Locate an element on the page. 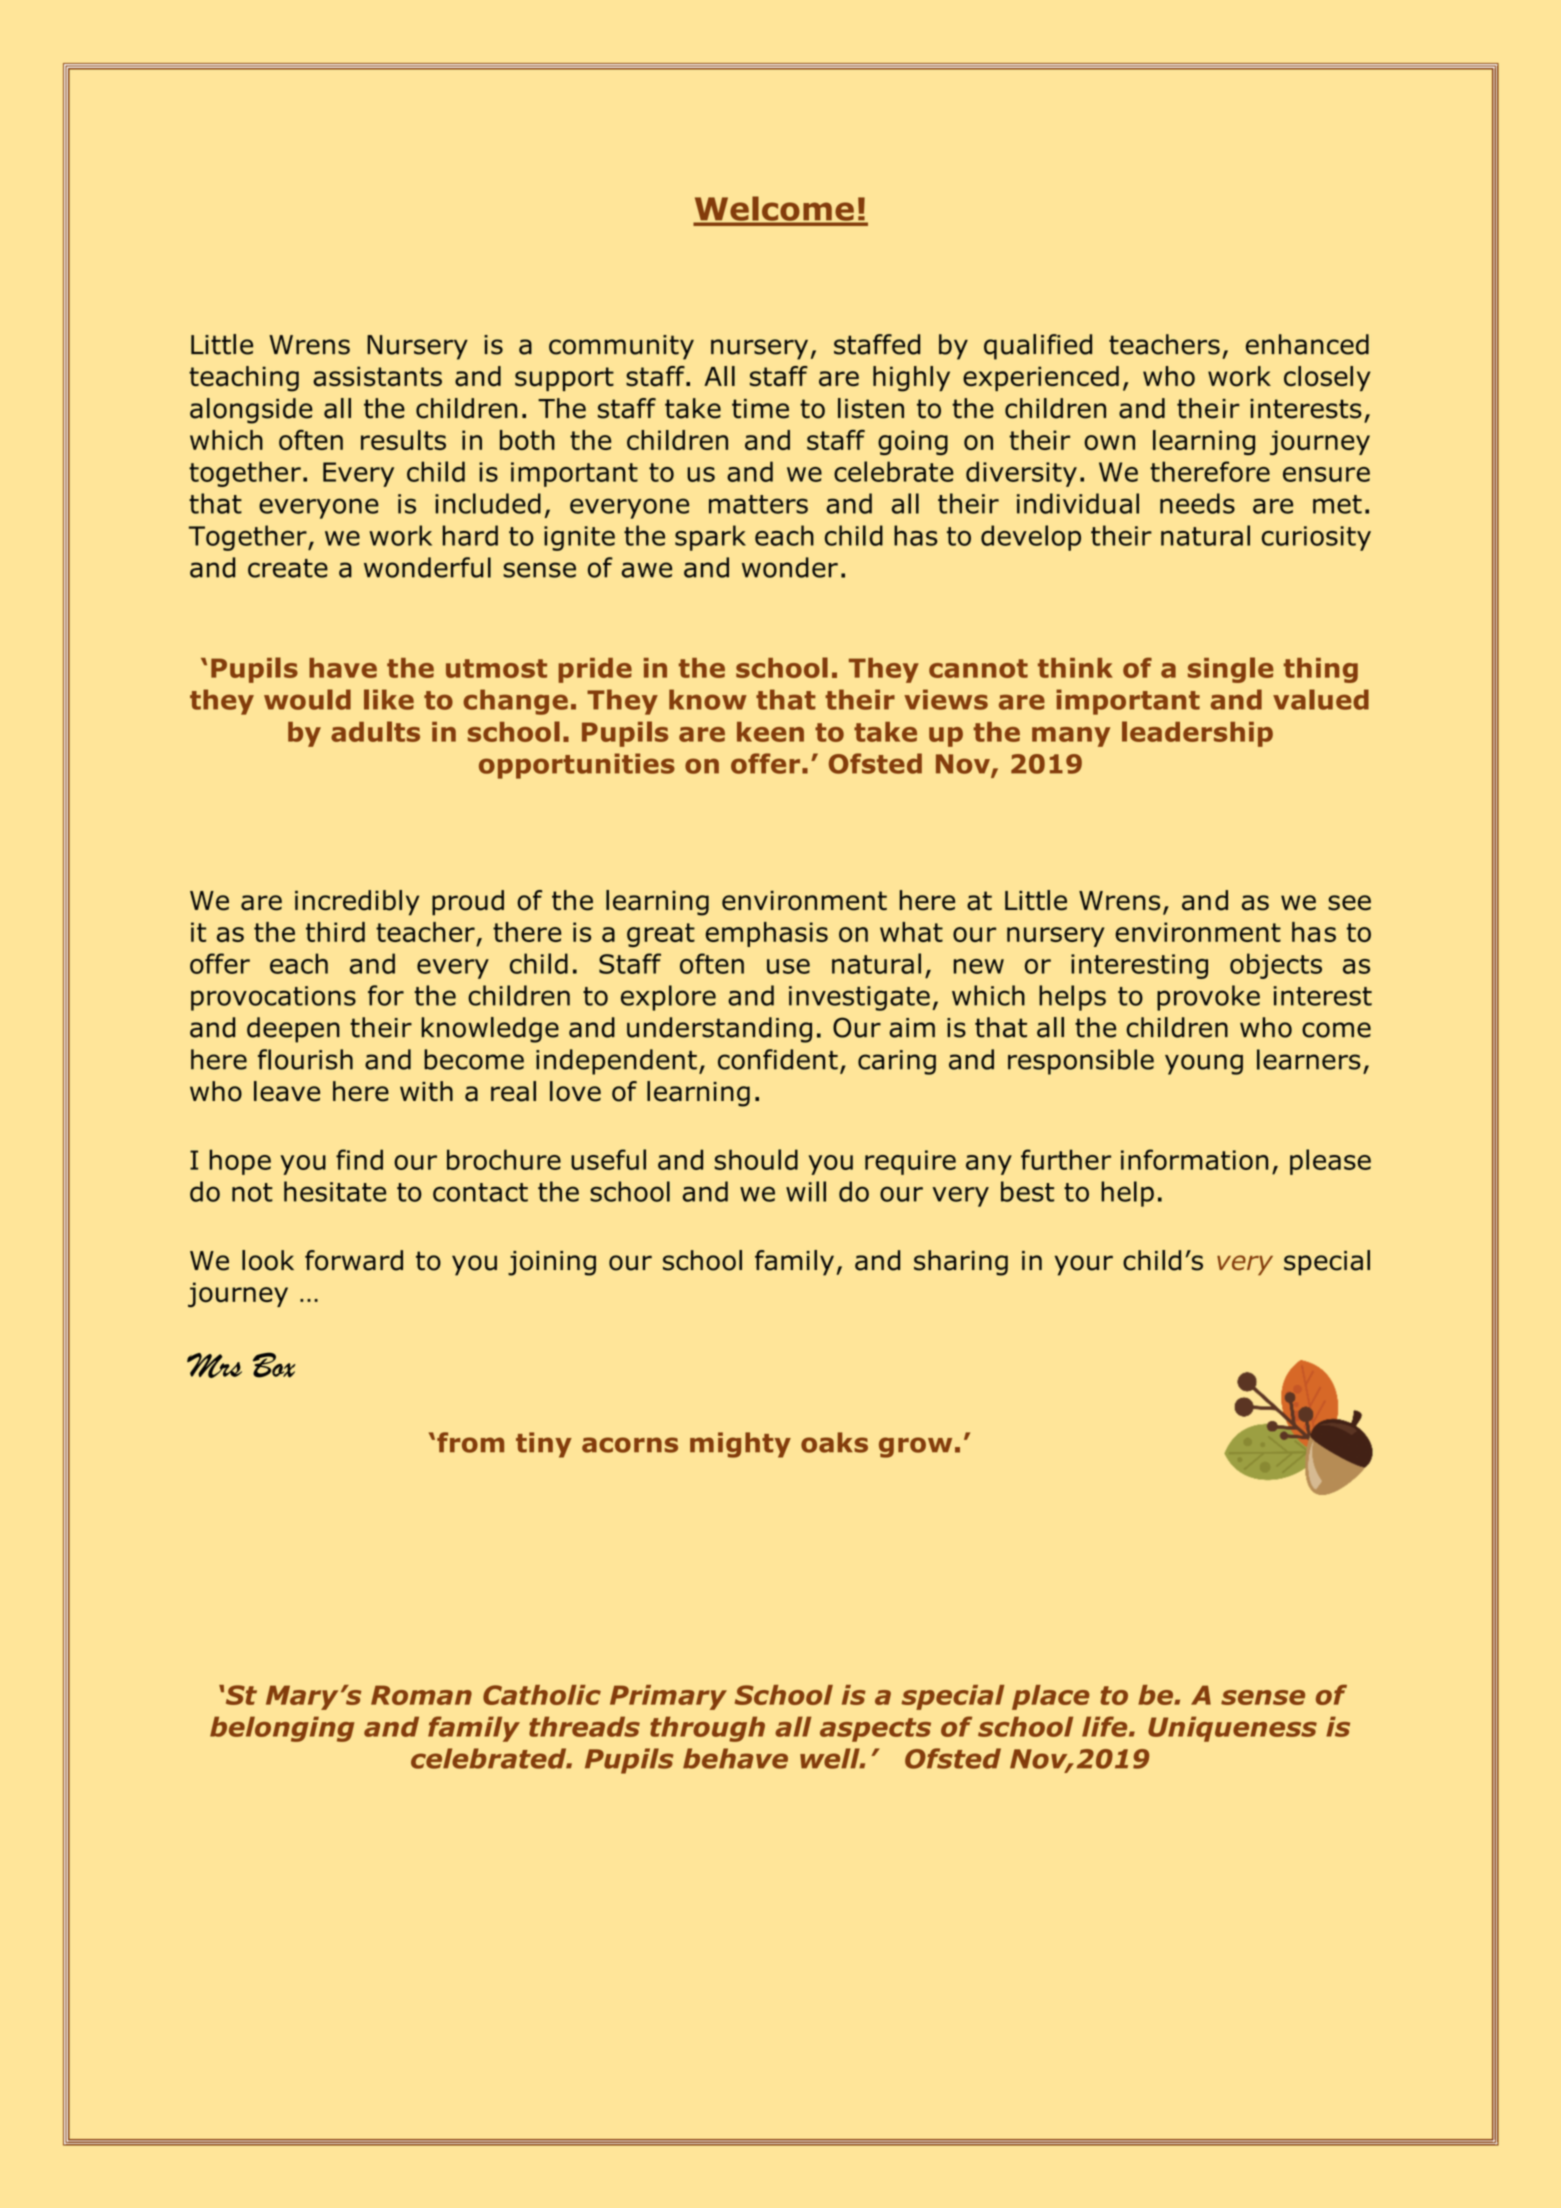 This page has width=1561, height=2208. closely is located at coordinates (1327, 378).
